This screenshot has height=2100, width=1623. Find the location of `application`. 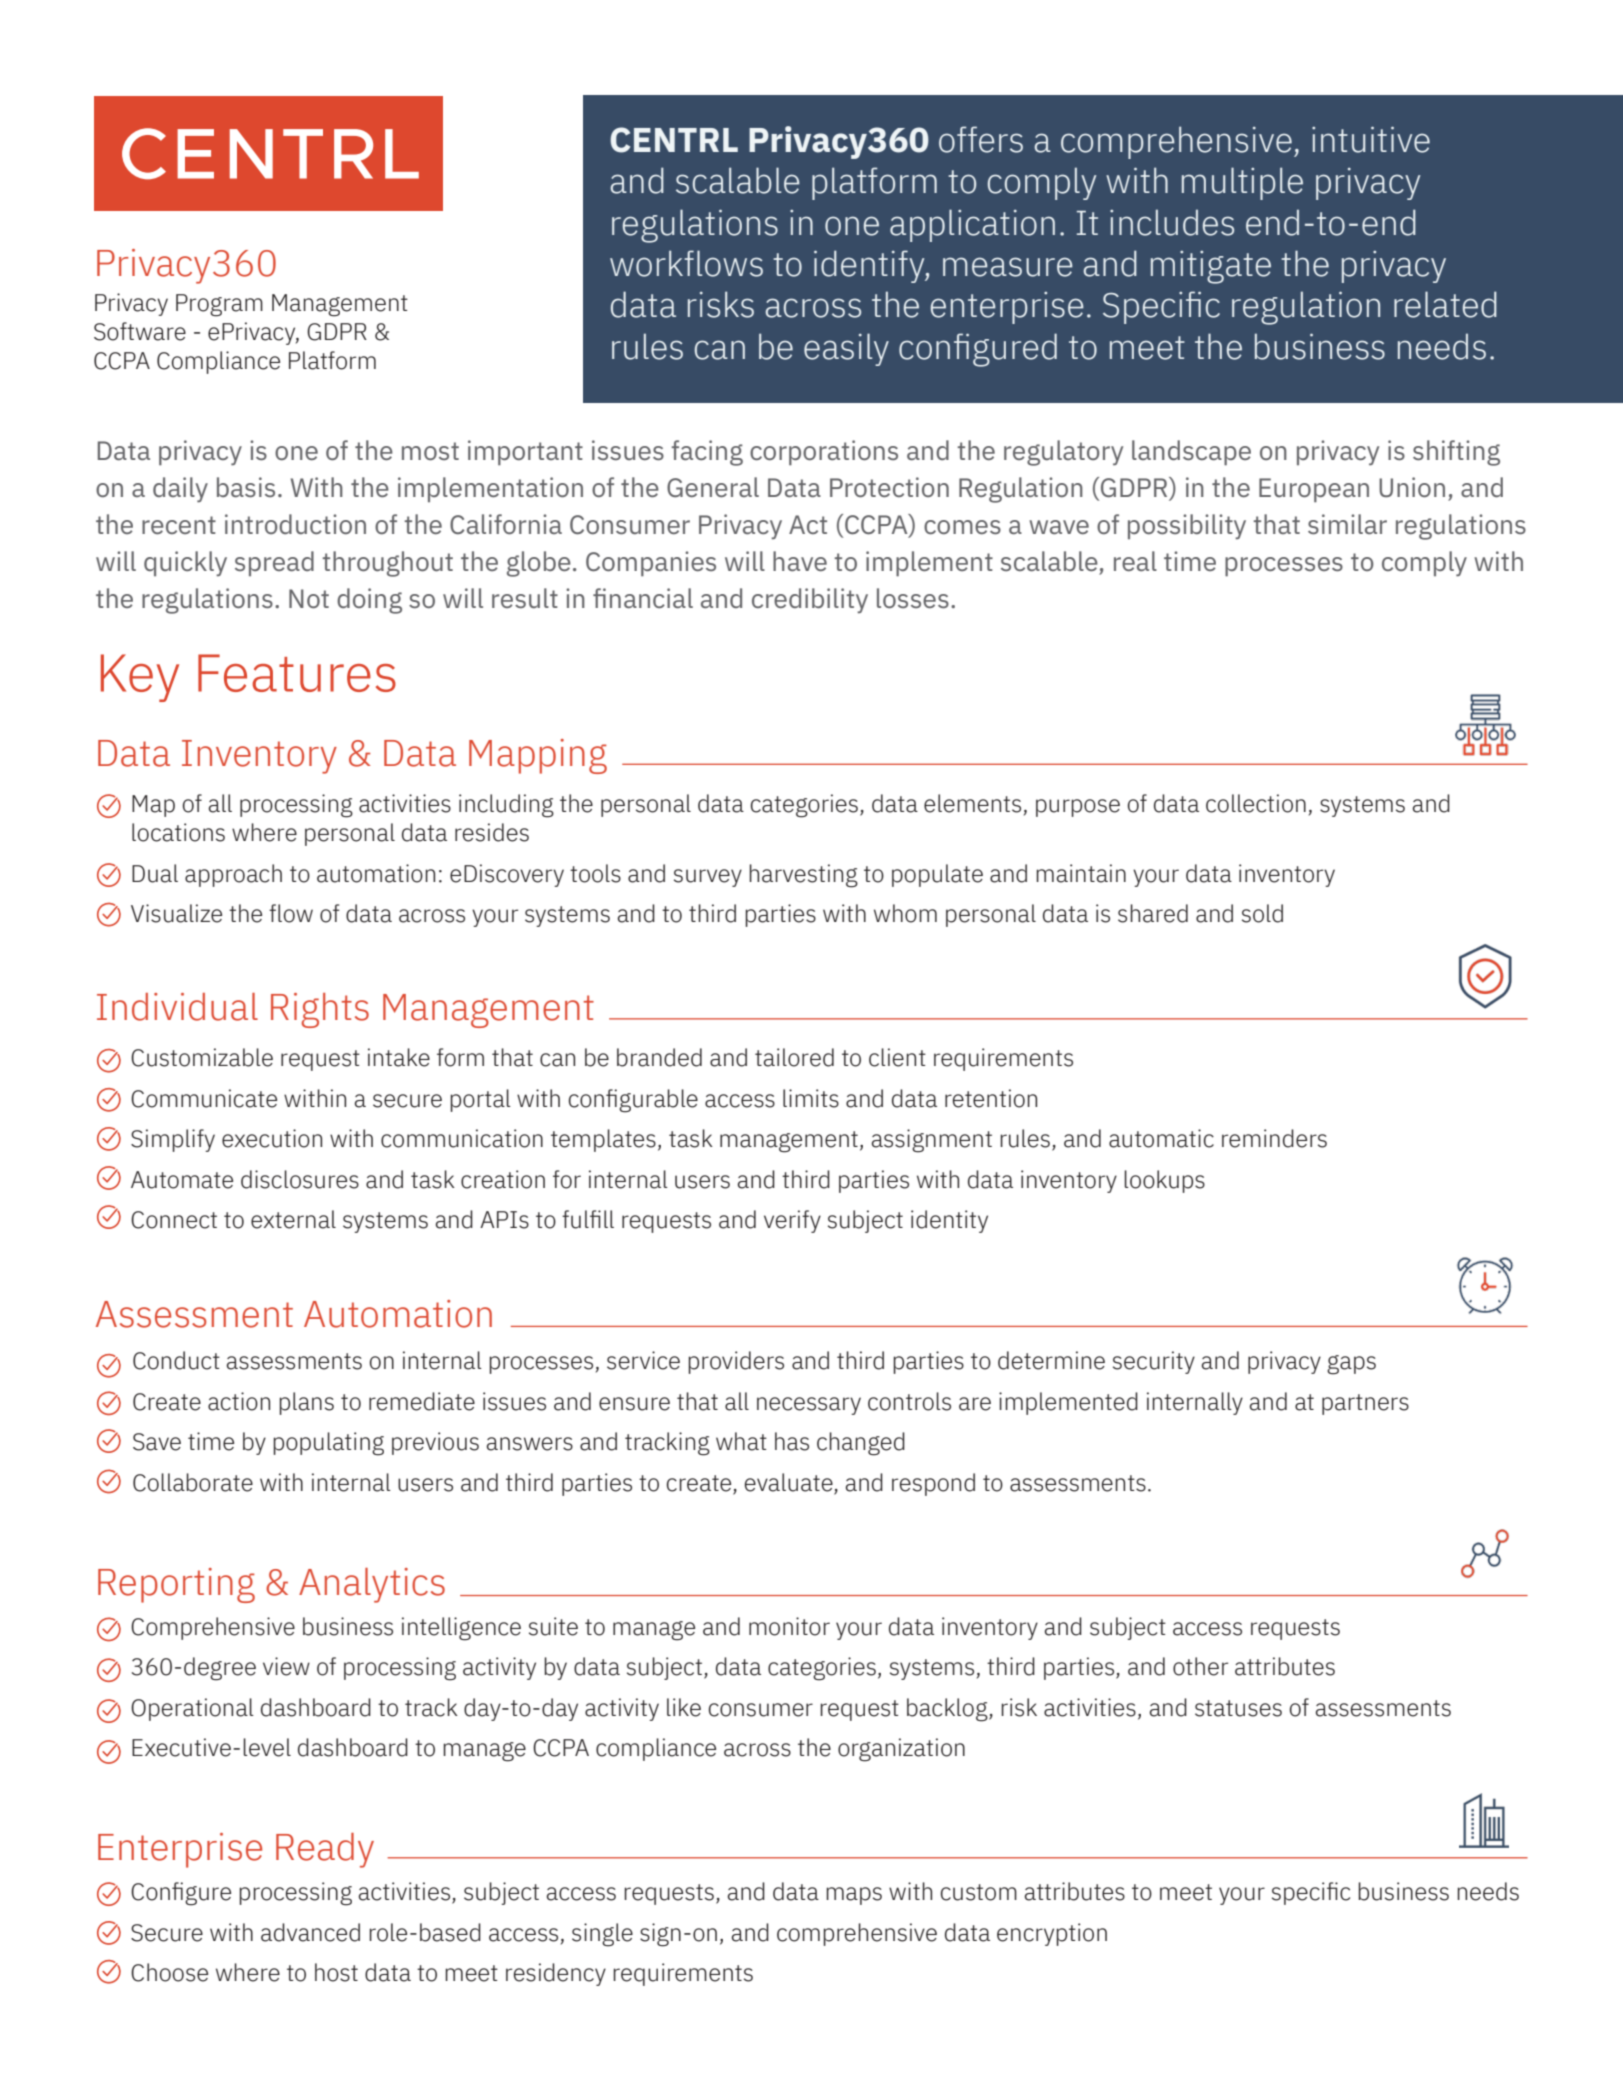

application is located at coordinates (972, 225).
